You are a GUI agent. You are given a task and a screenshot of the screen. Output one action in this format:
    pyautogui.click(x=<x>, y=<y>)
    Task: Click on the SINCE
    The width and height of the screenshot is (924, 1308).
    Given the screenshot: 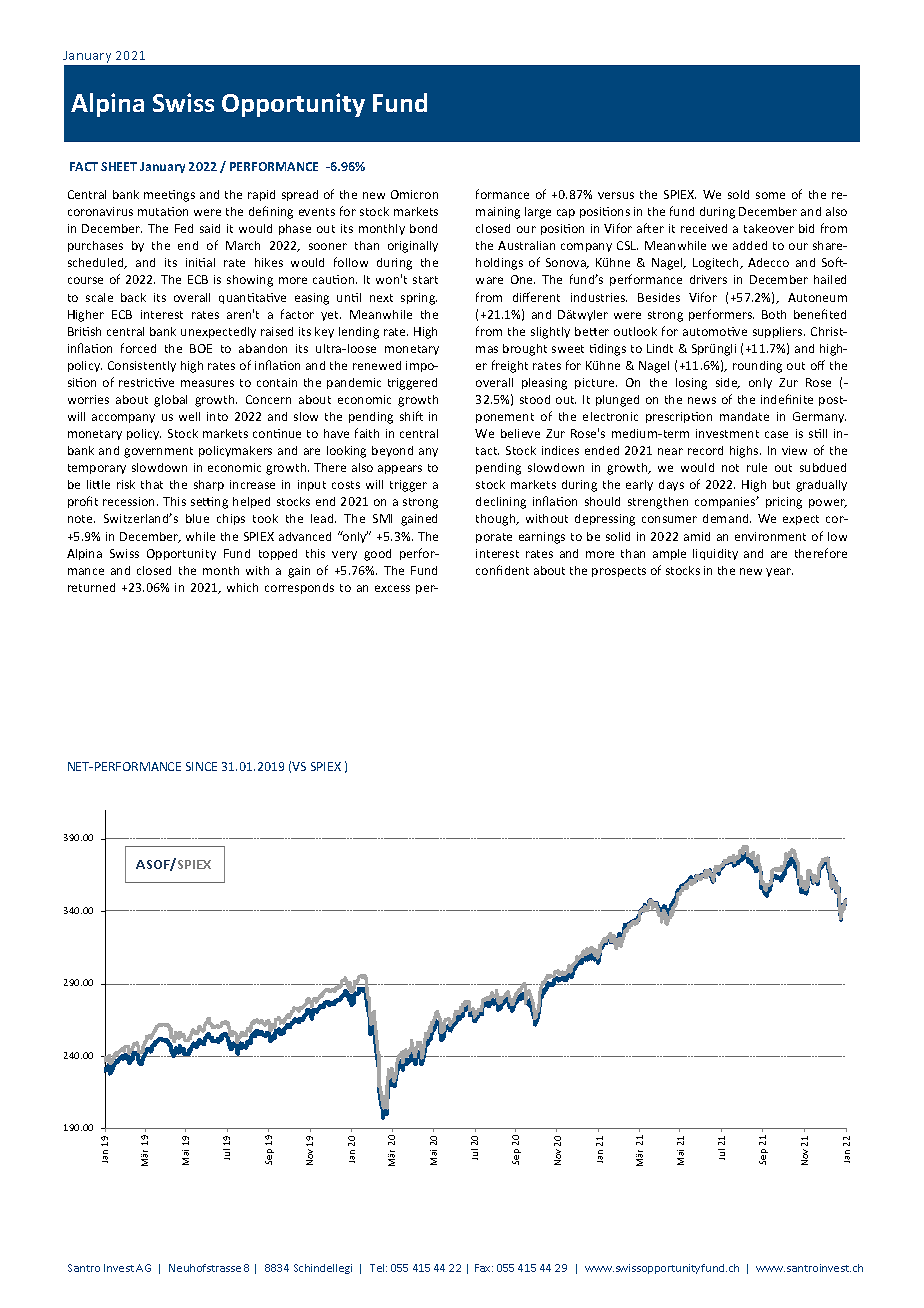 What is the action you would take?
    pyautogui.click(x=201, y=766)
